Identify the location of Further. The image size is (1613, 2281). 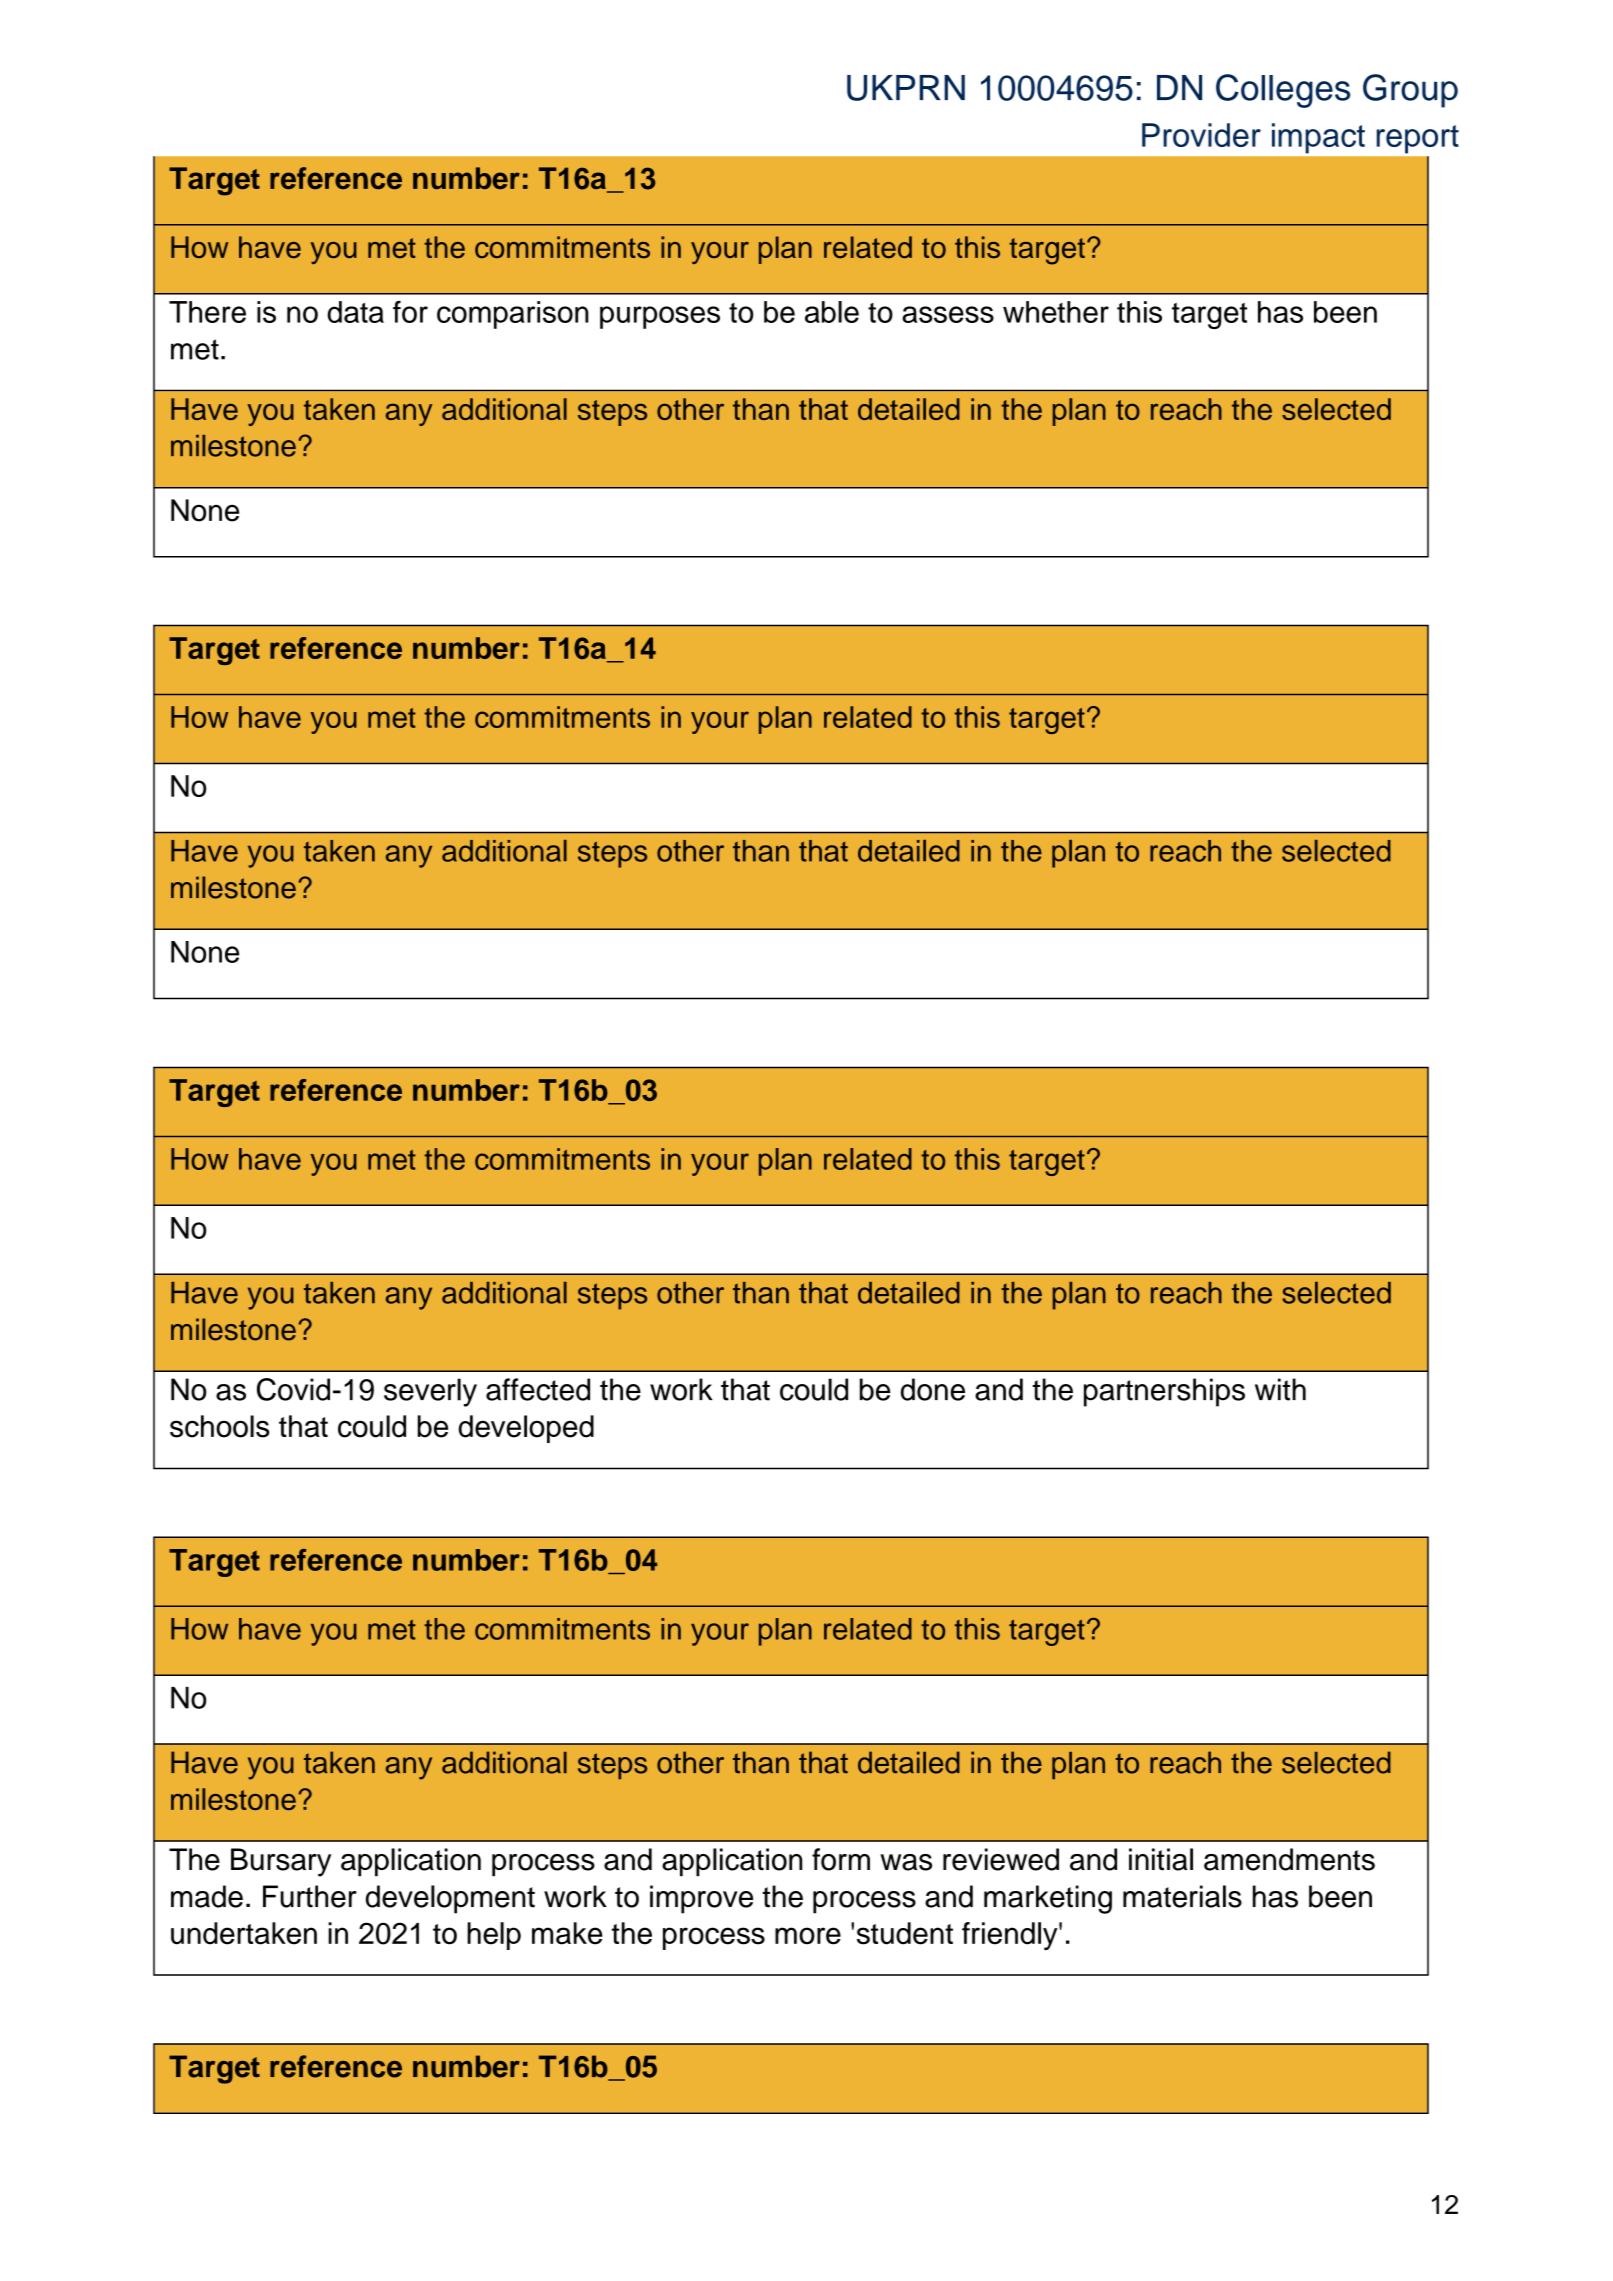
(310, 1896).
